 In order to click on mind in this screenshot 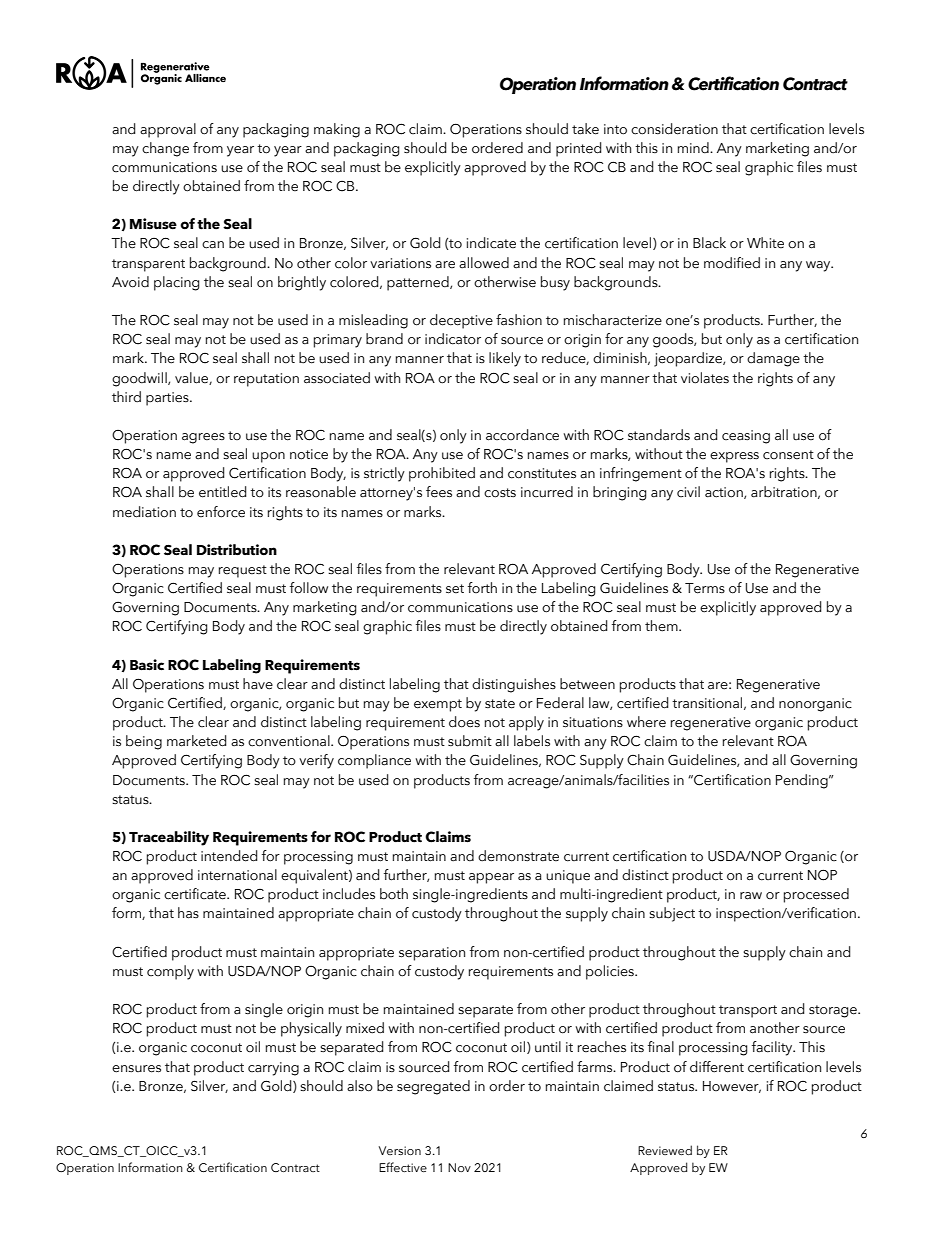, I will do `click(694, 147)`.
